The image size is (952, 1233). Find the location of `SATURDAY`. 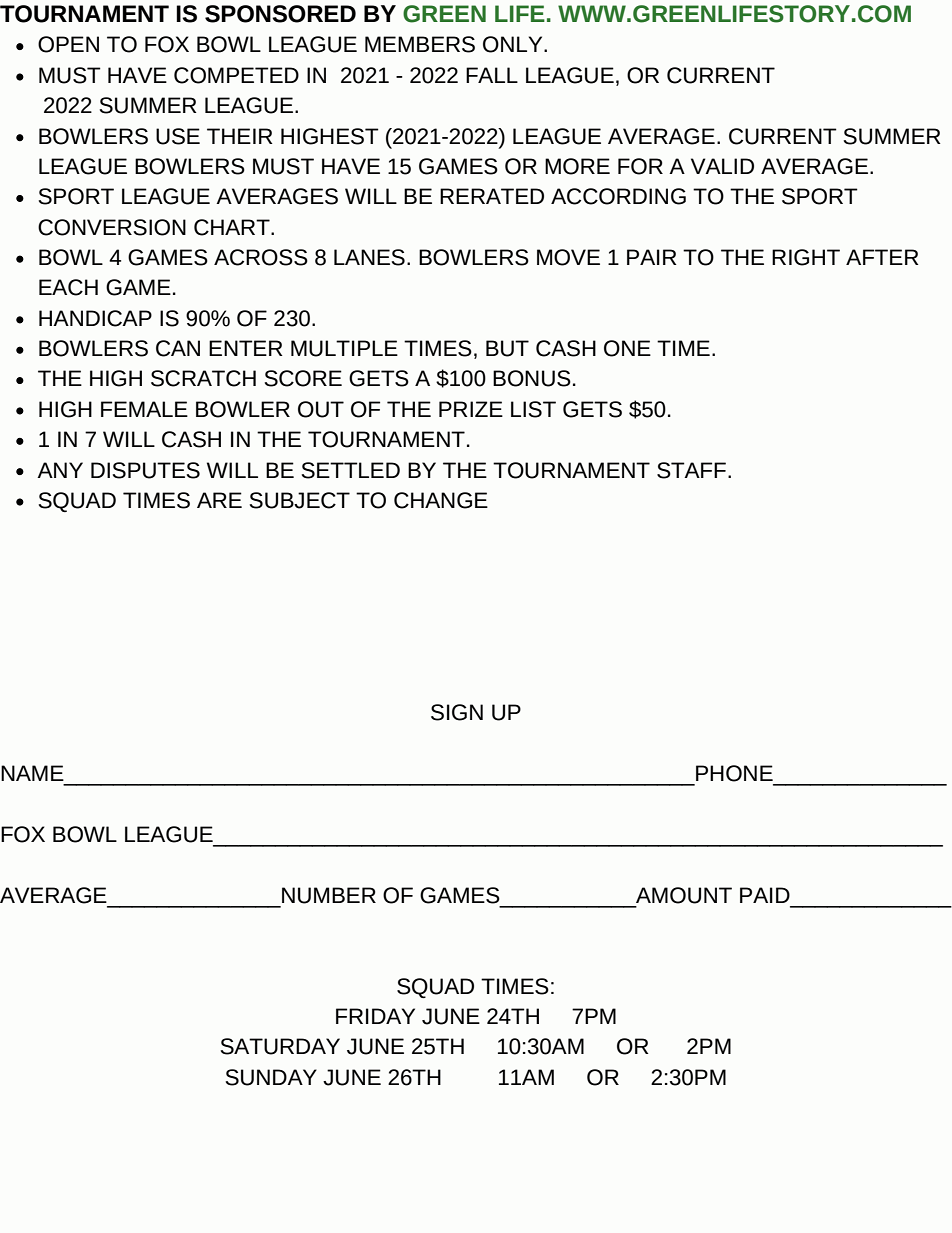

SATURDAY is located at coordinates (280, 1046).
